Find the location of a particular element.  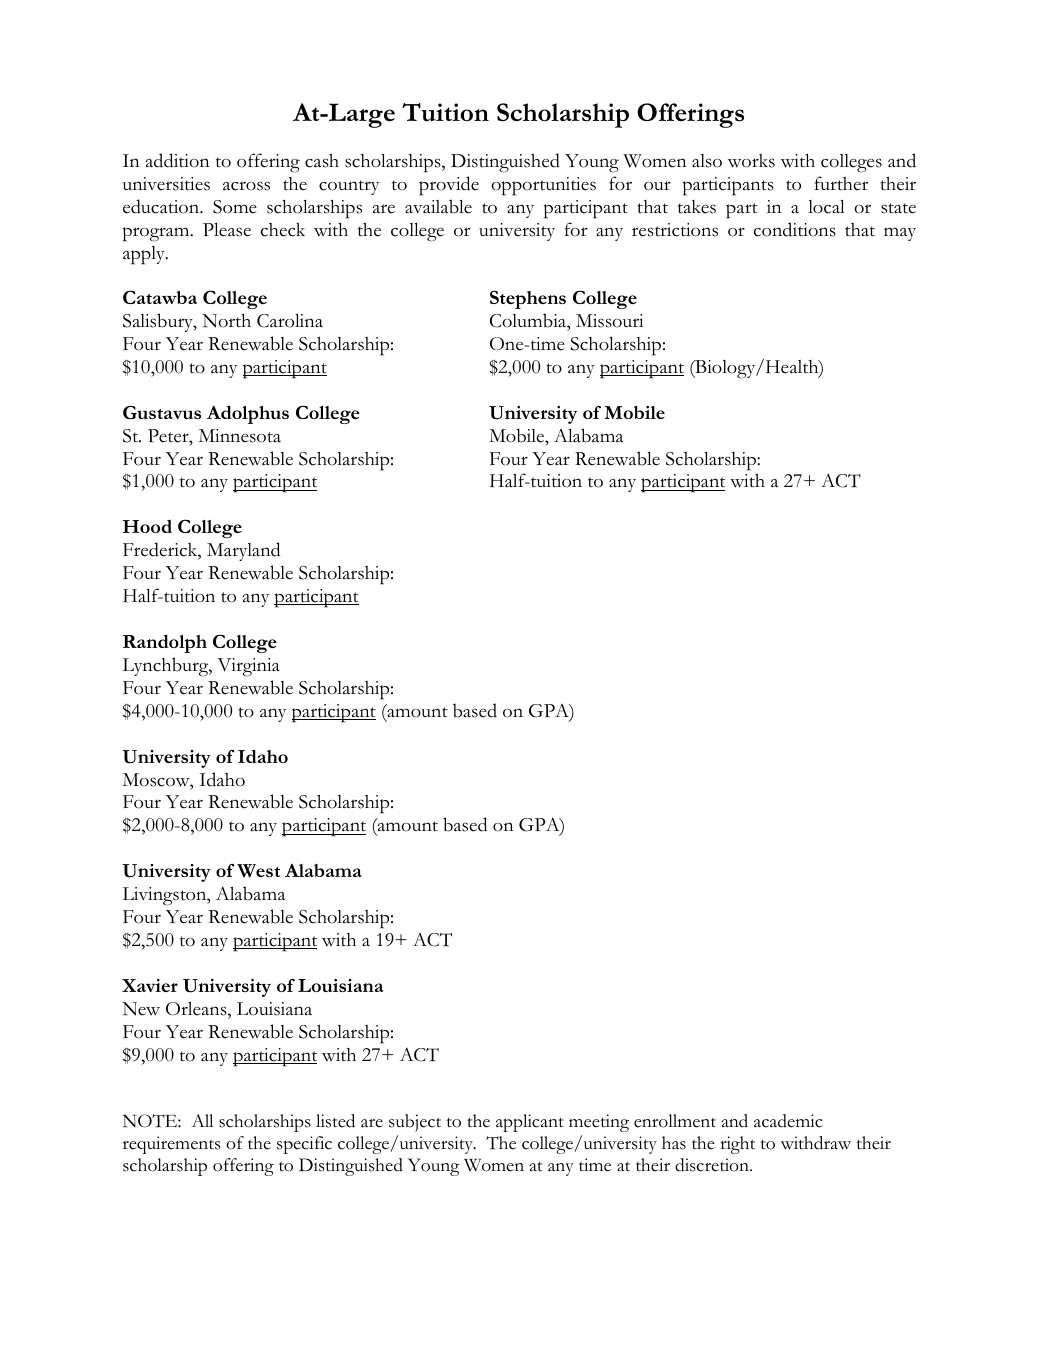

Missouri is located at coordinates (609, 321).
